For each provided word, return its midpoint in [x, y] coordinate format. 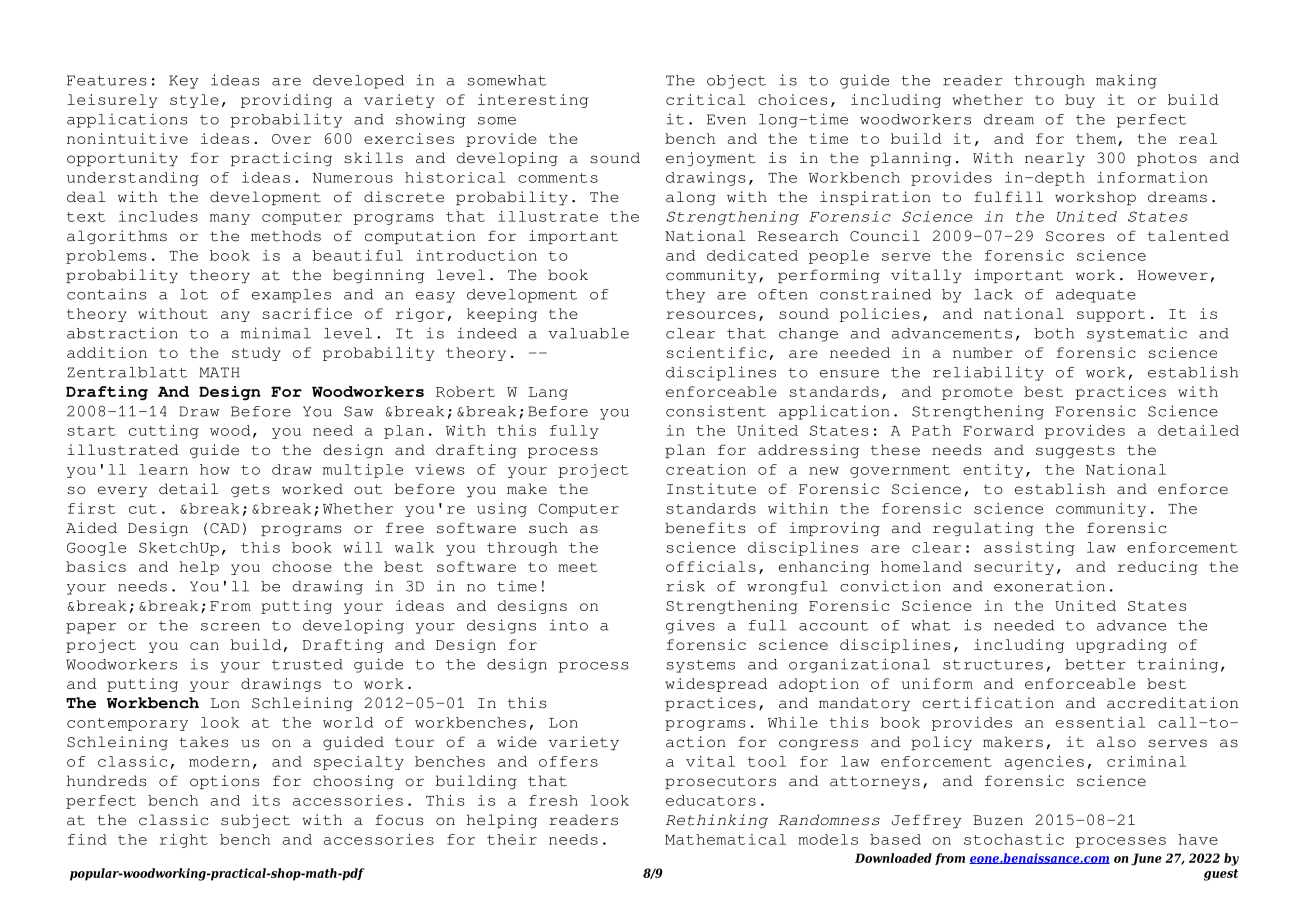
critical [706, 99]
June [1146, 859]
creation [706, 469]
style [194, 101]
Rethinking [717, 821]
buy [1080, 101]
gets [250, 490]
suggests [1075, 451]
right [184, 841]
